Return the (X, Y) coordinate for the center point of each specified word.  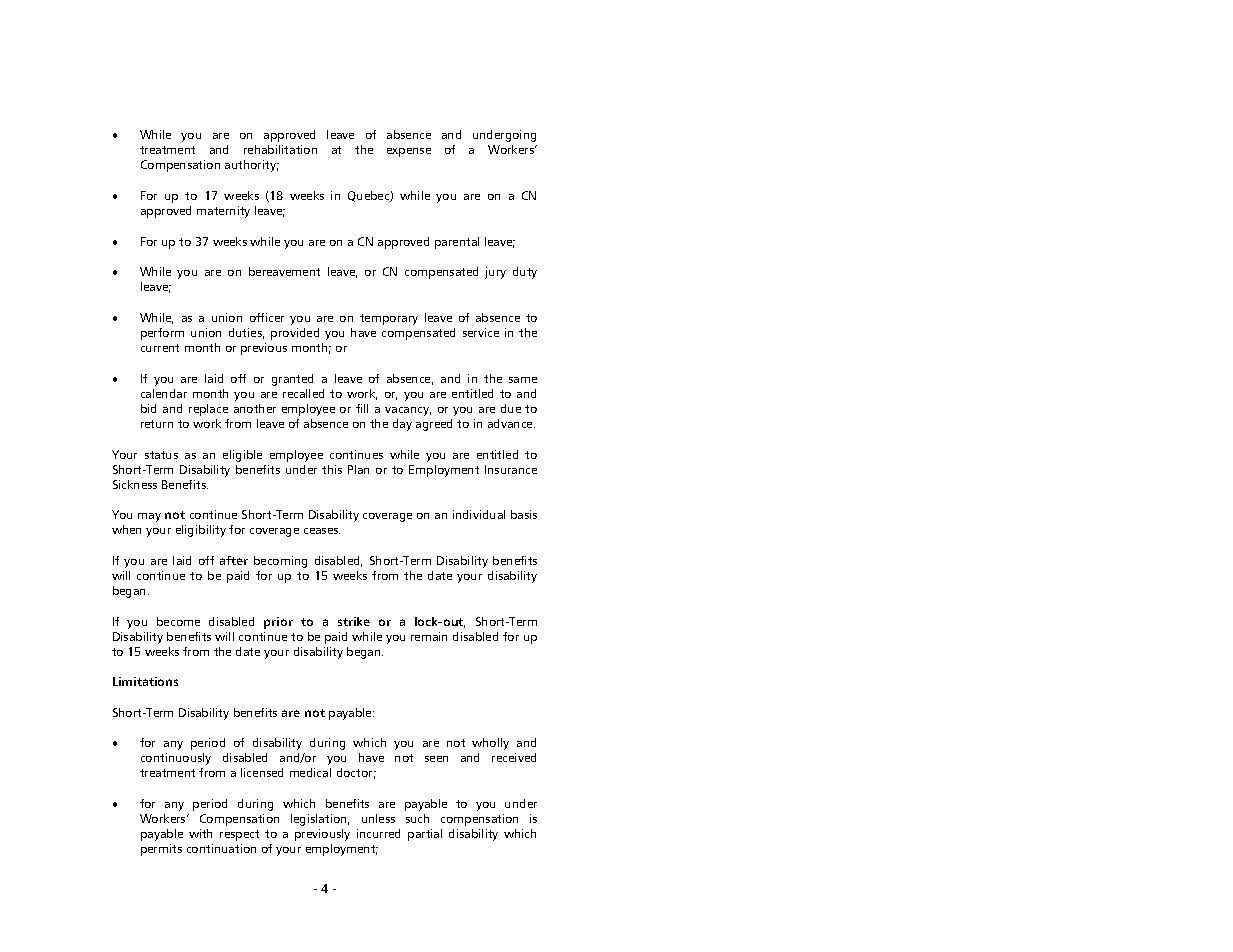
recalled (303, 393)
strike (354, 621)
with (200, 833)
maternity (223, 212)
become (178, 621)
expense (409, 152)
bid (148, 408)
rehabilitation (280, 149)
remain (429, 636)
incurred (378, 833)
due (511, 408)
